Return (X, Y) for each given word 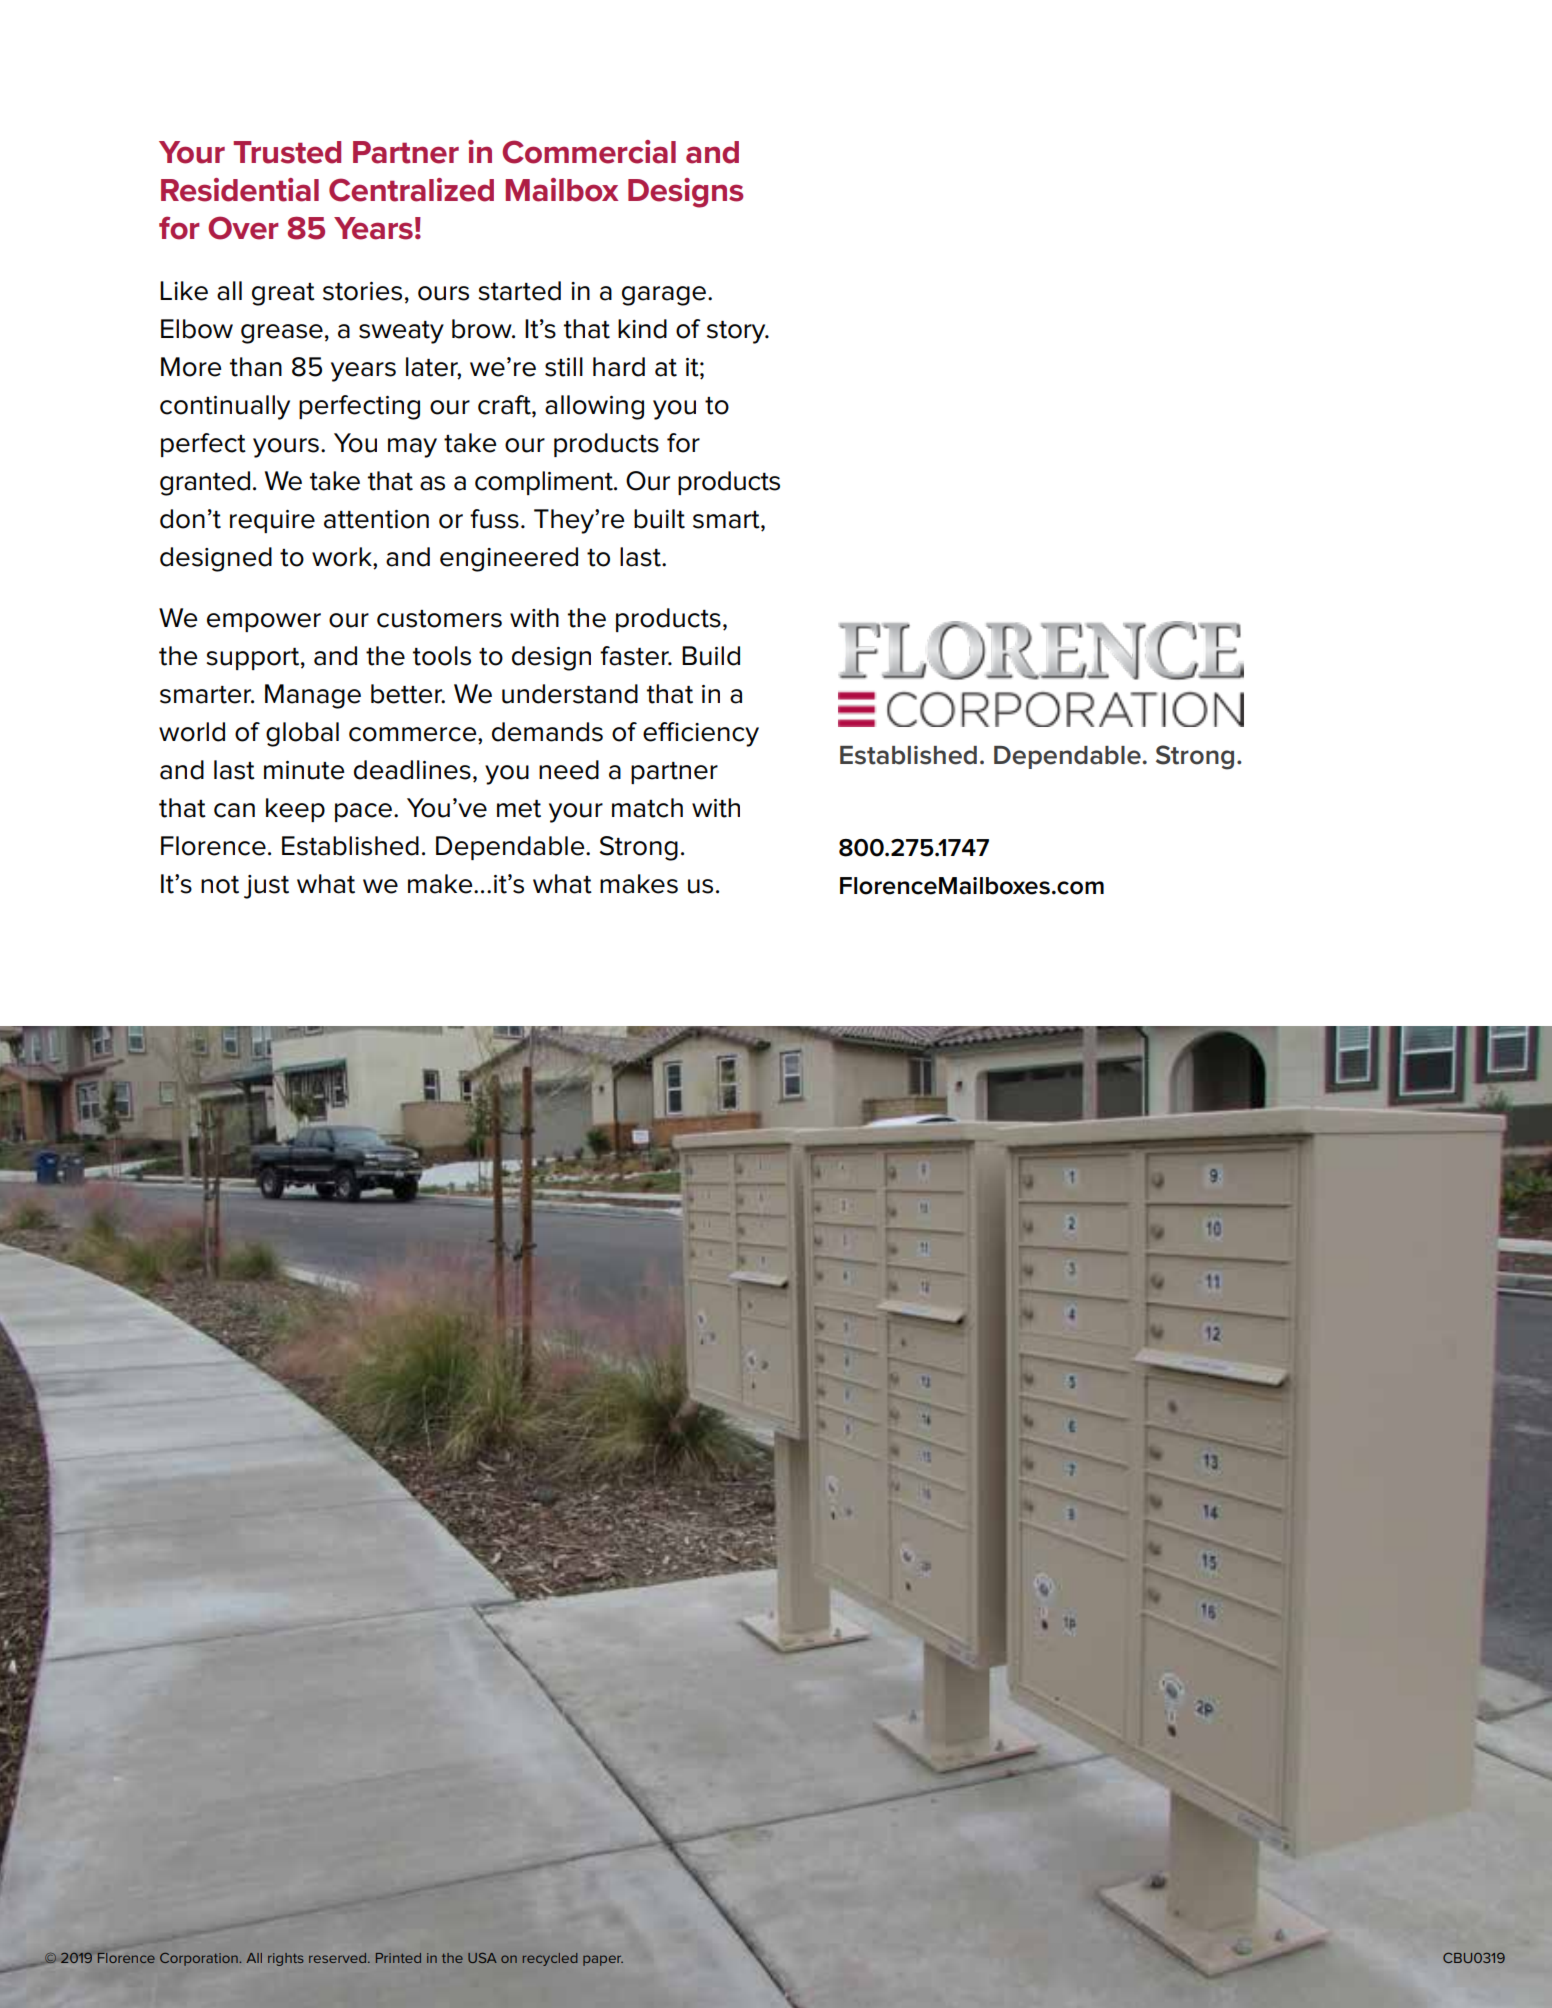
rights (285, 1959)
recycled (550, 1959)
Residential (240, 190)
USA (482, 1958)
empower (264, 622)
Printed (398, 1958)
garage (665, 296)
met (519, 809)
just (266, 887)
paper (603, 1960)
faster (635, 656)
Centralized (411, 190)
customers (439, 619)
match (647, 808)
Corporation (200, 1959)
